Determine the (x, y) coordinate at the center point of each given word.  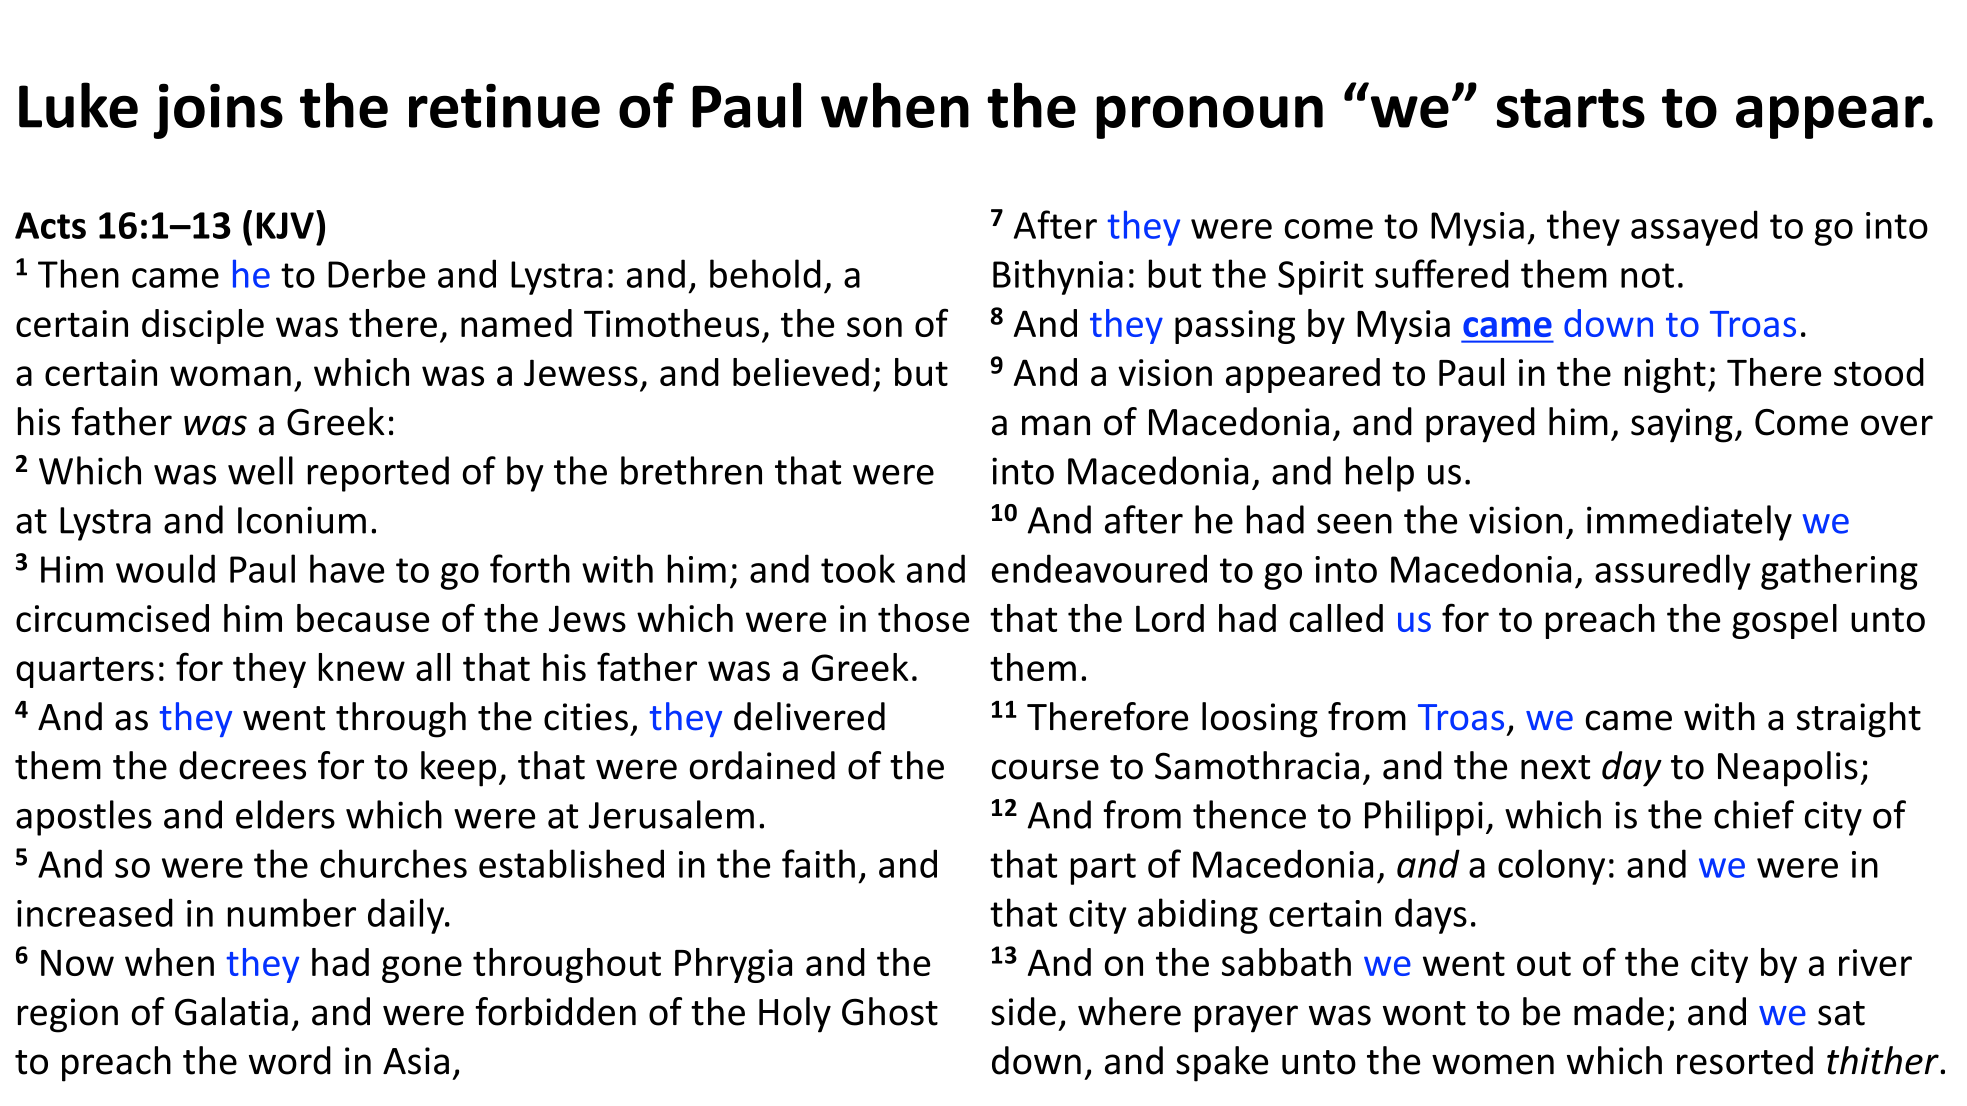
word (290, 1060)
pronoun (1209, 117)
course (1045, 769)
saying (1682, 425)
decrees (242, 765)
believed (801, 372)
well (260, 470)
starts (1571, 108)
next (1555, 767)
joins (218, 111)
